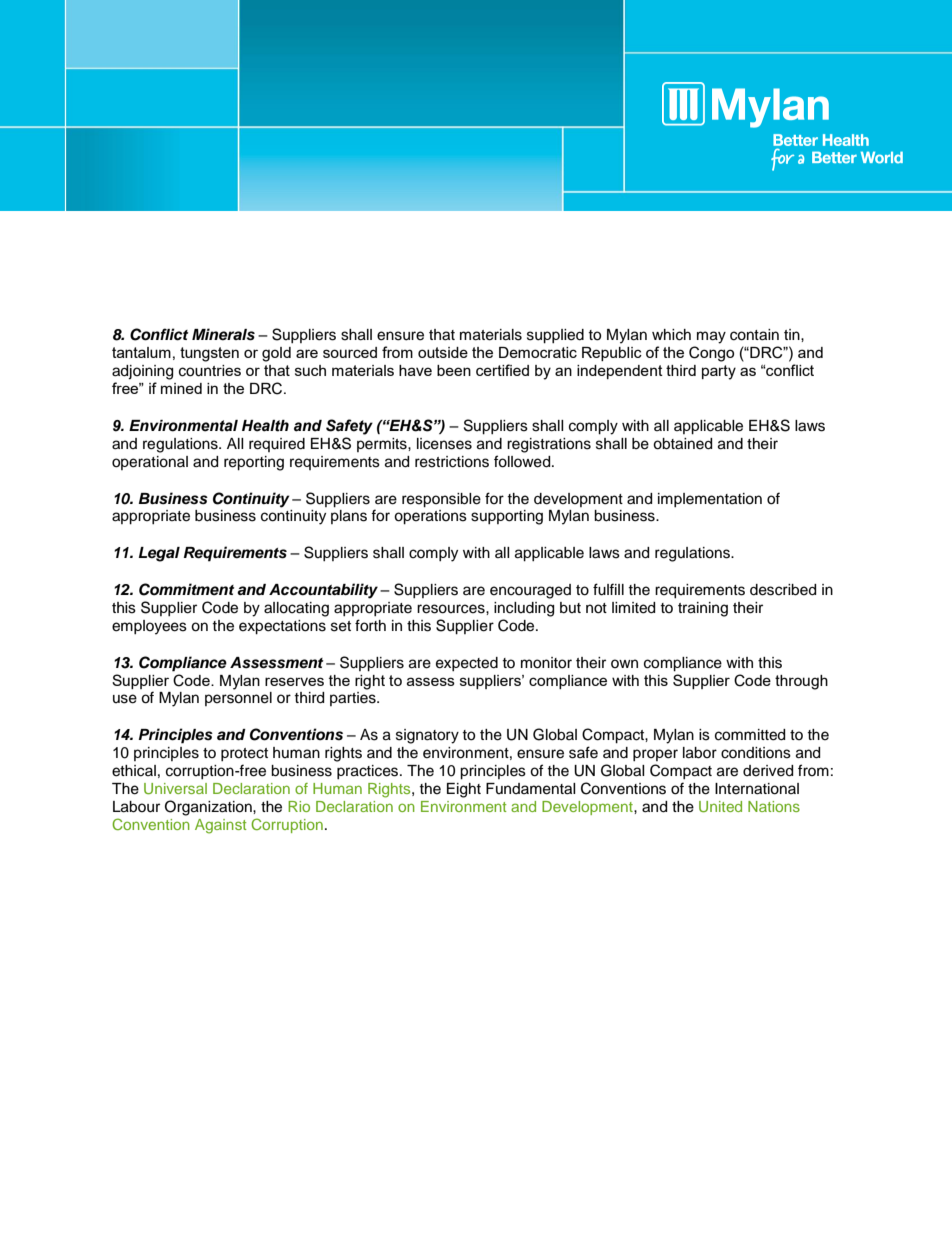  What do you see at coordinates (711, 354) in the image?
I see `Congo` at bounding box center [711, 354].
